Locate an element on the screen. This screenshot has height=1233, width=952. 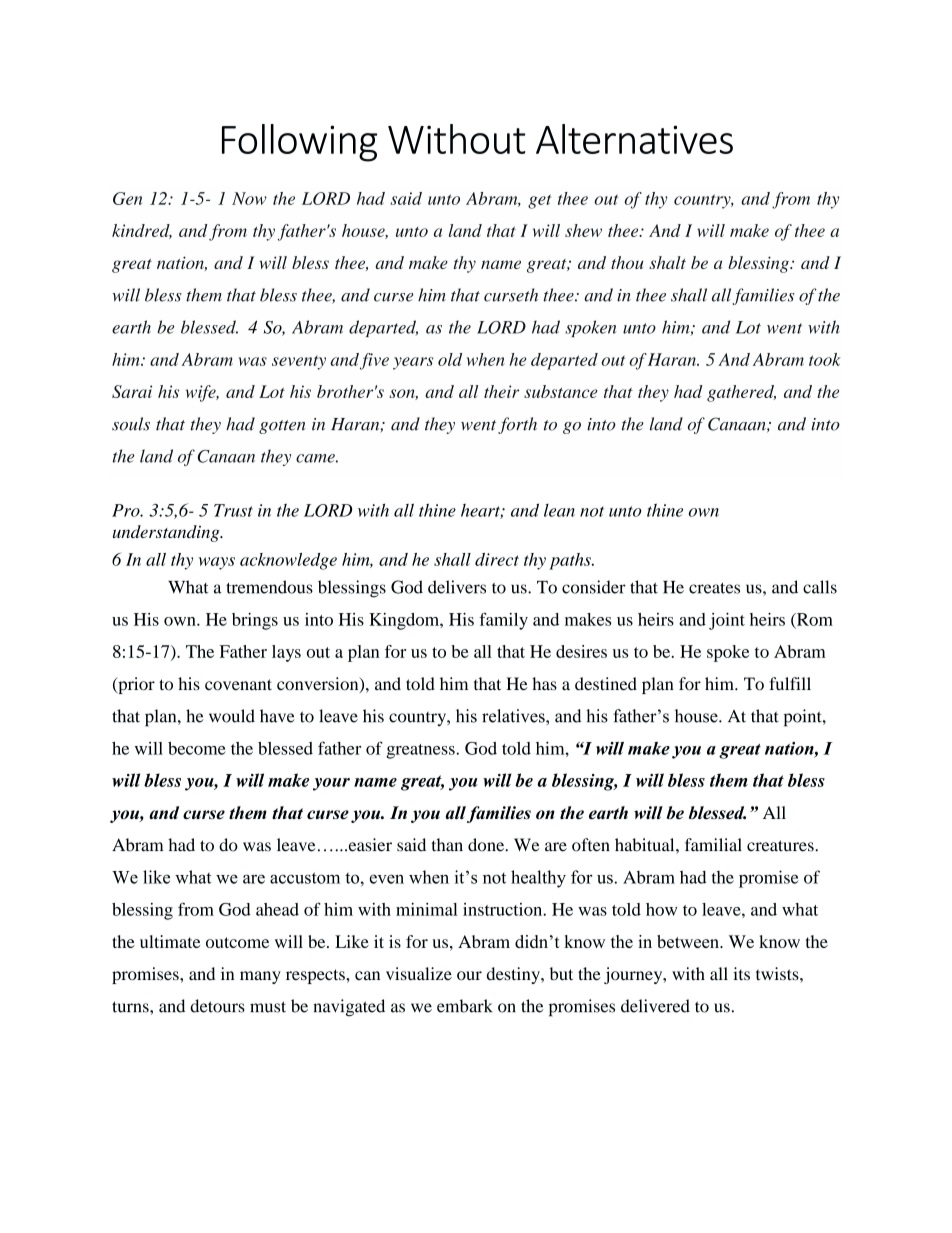
become is located at coordinates (197, 748).
